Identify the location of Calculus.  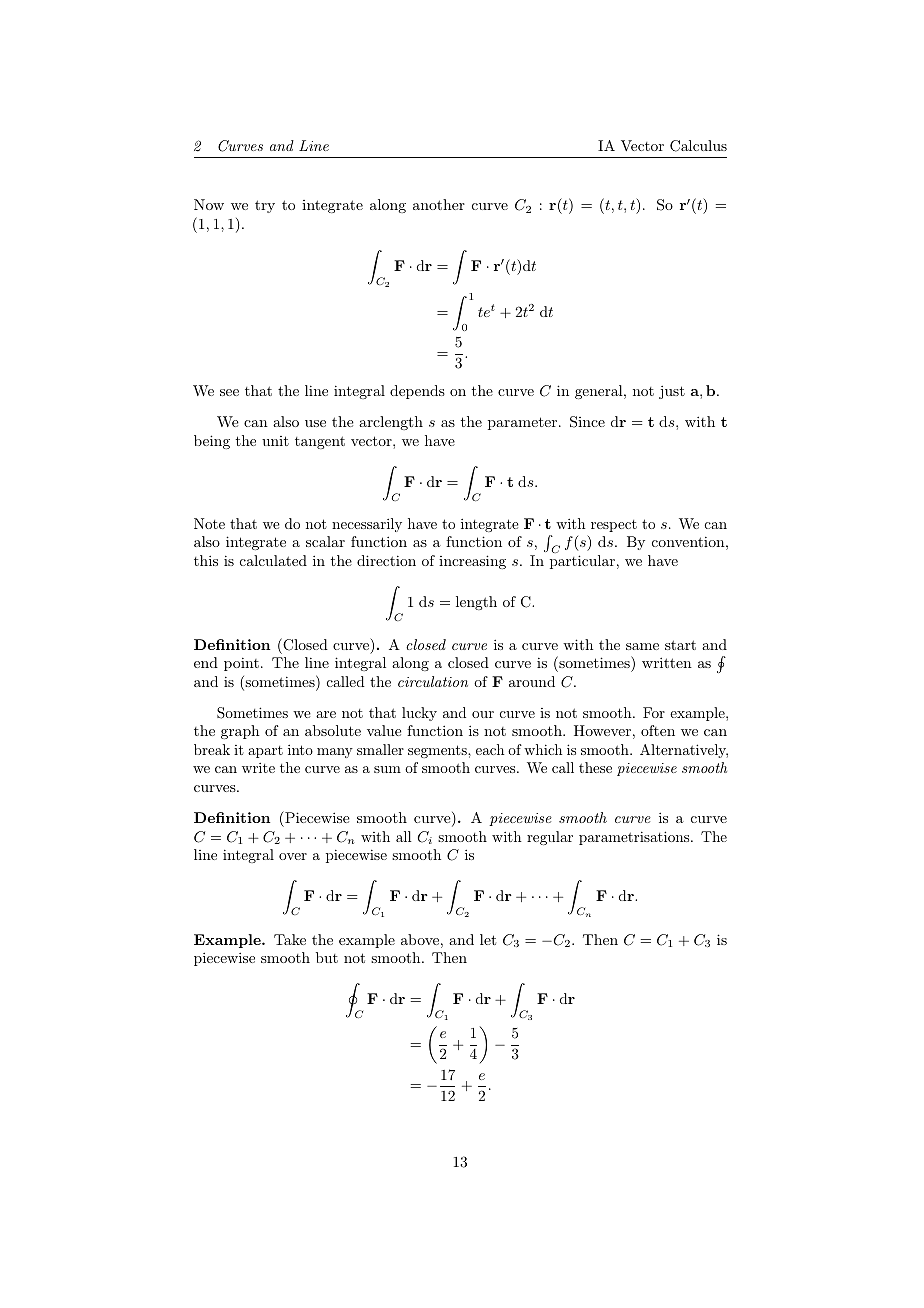
(698, 146).
